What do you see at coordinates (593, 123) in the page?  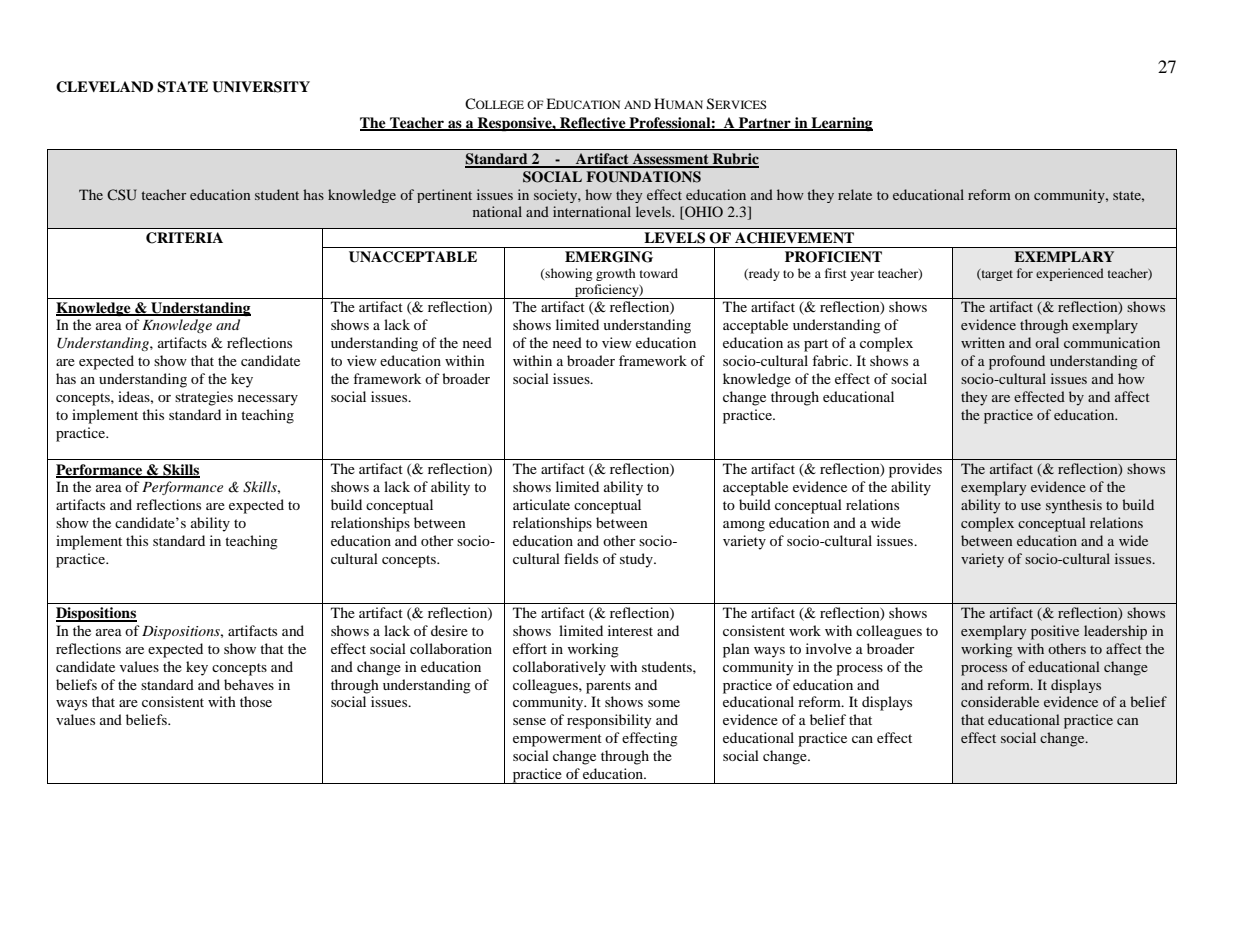 I see `Reflective` at bounding box center [593, 123].
